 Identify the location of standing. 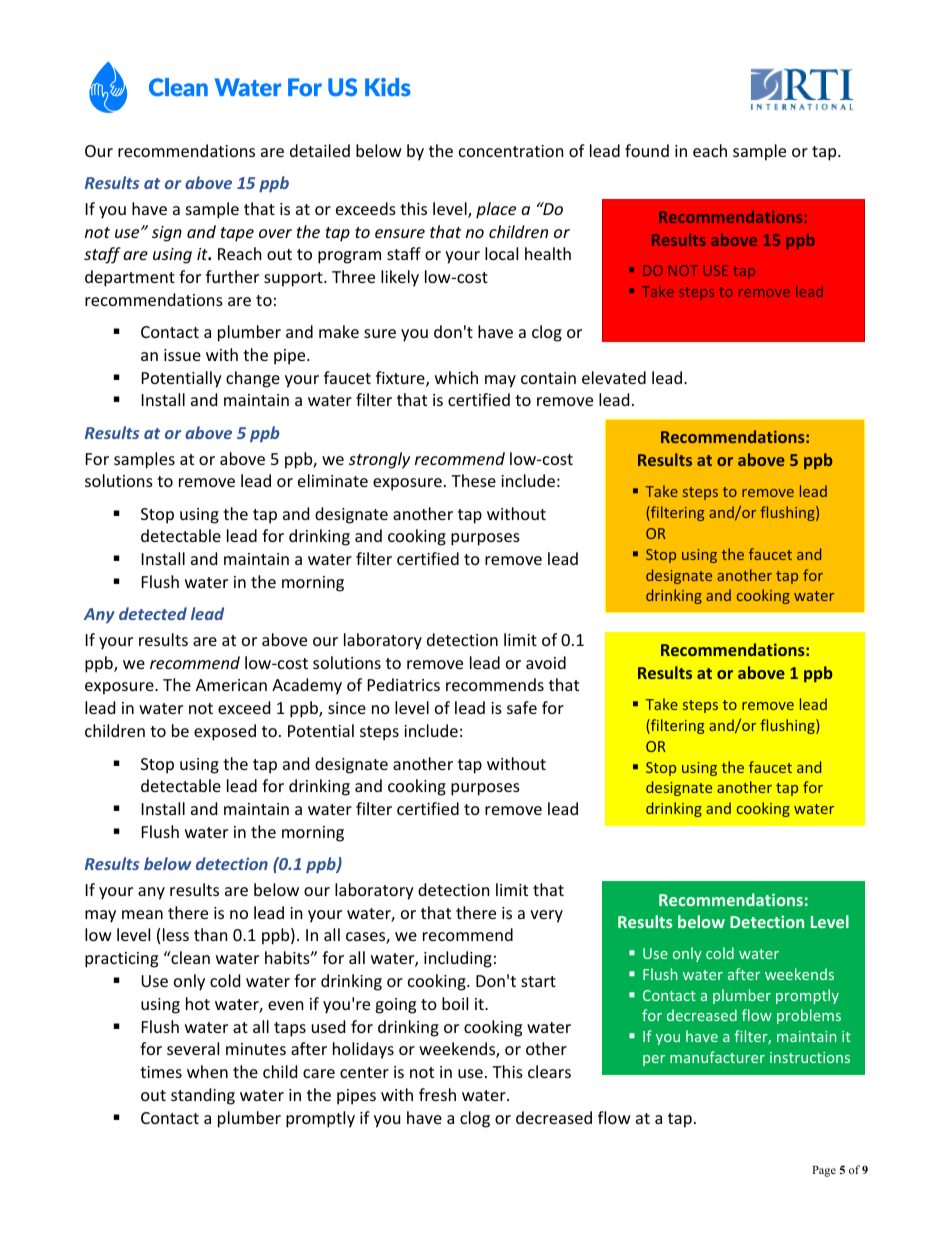
(203, 1096).
